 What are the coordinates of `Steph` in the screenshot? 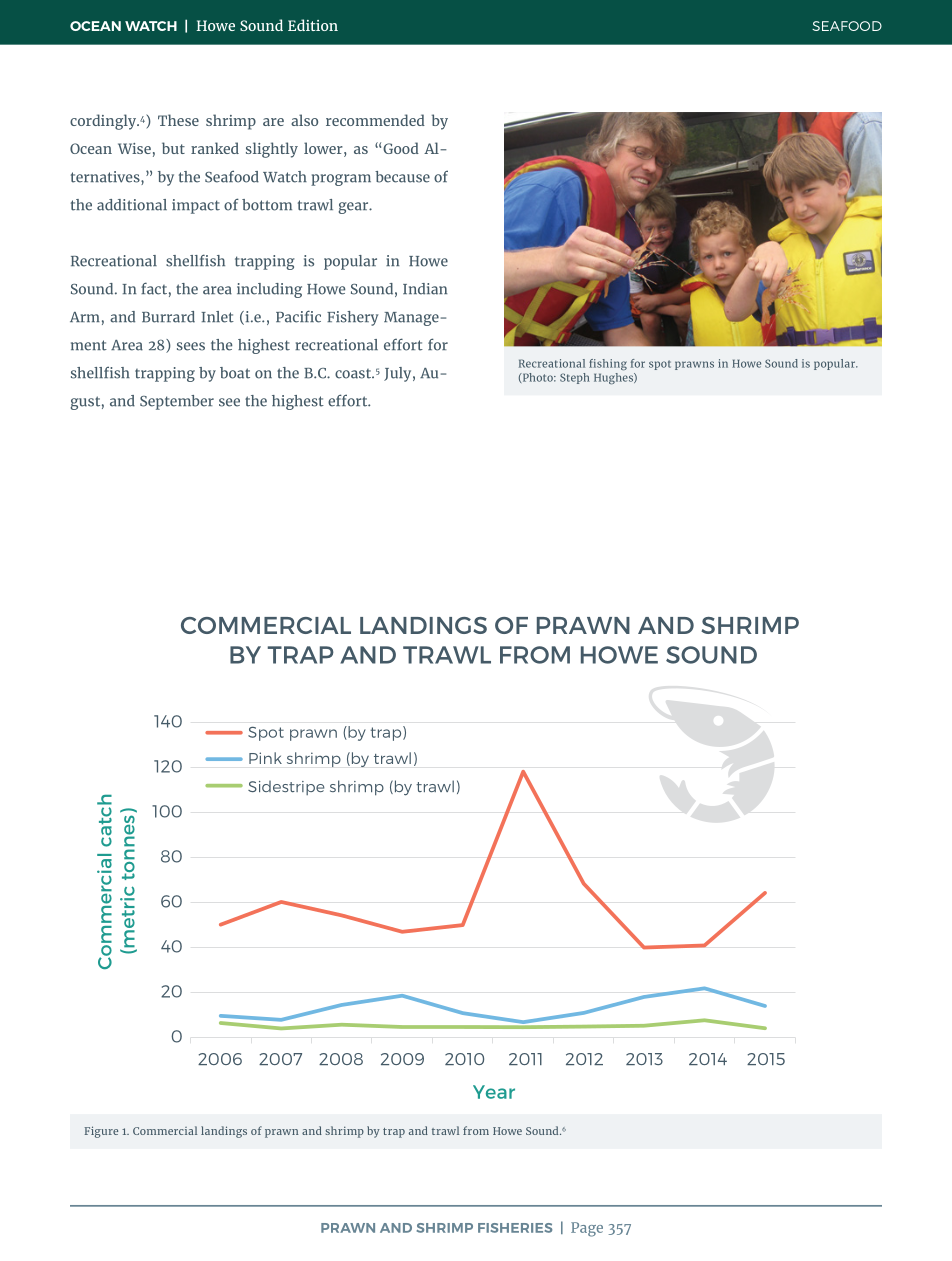 It's located at (575, 378).
